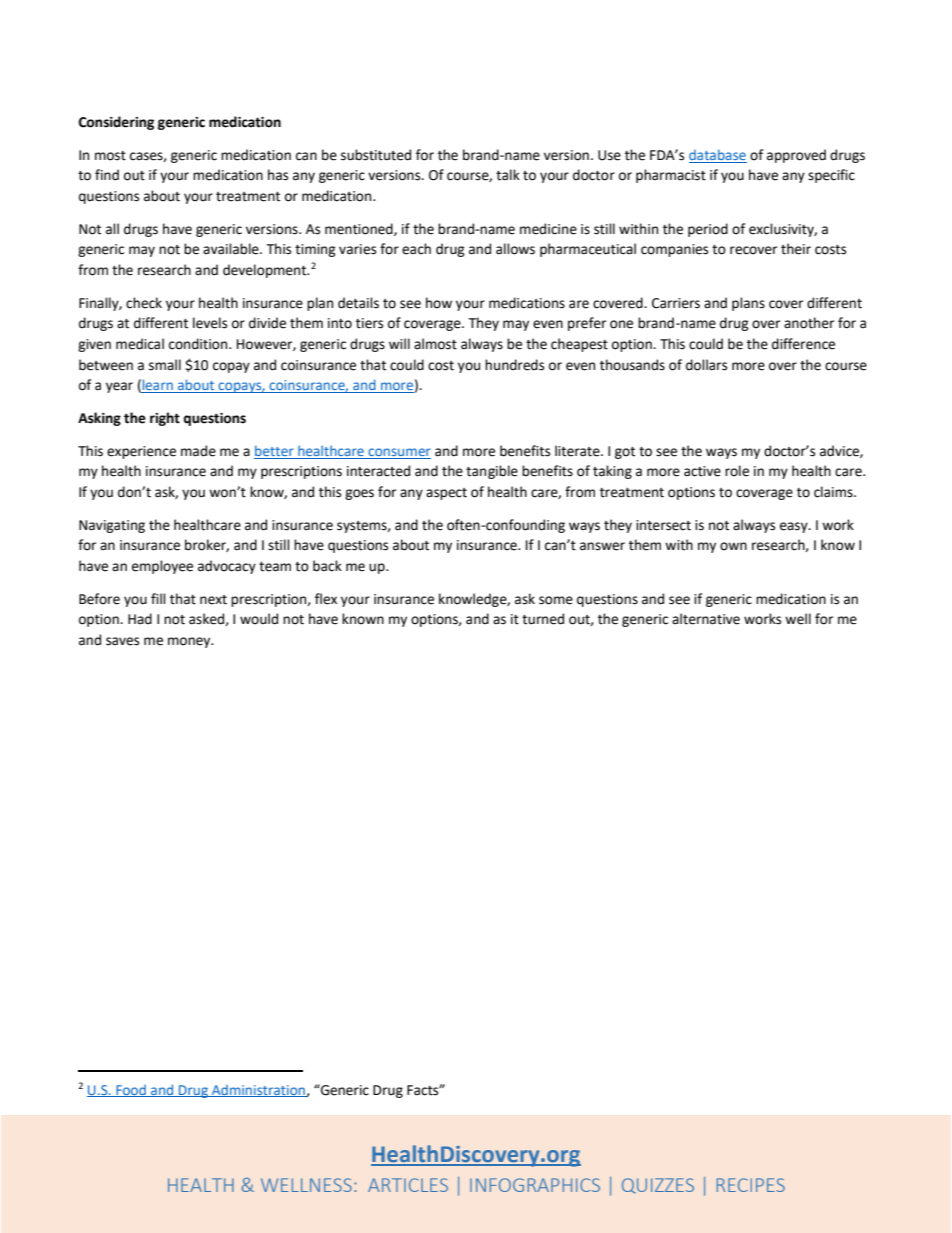  What do you see at coordinates (198, 451) in the screenshot?
I see `made` at bounding box center [198, 451].
